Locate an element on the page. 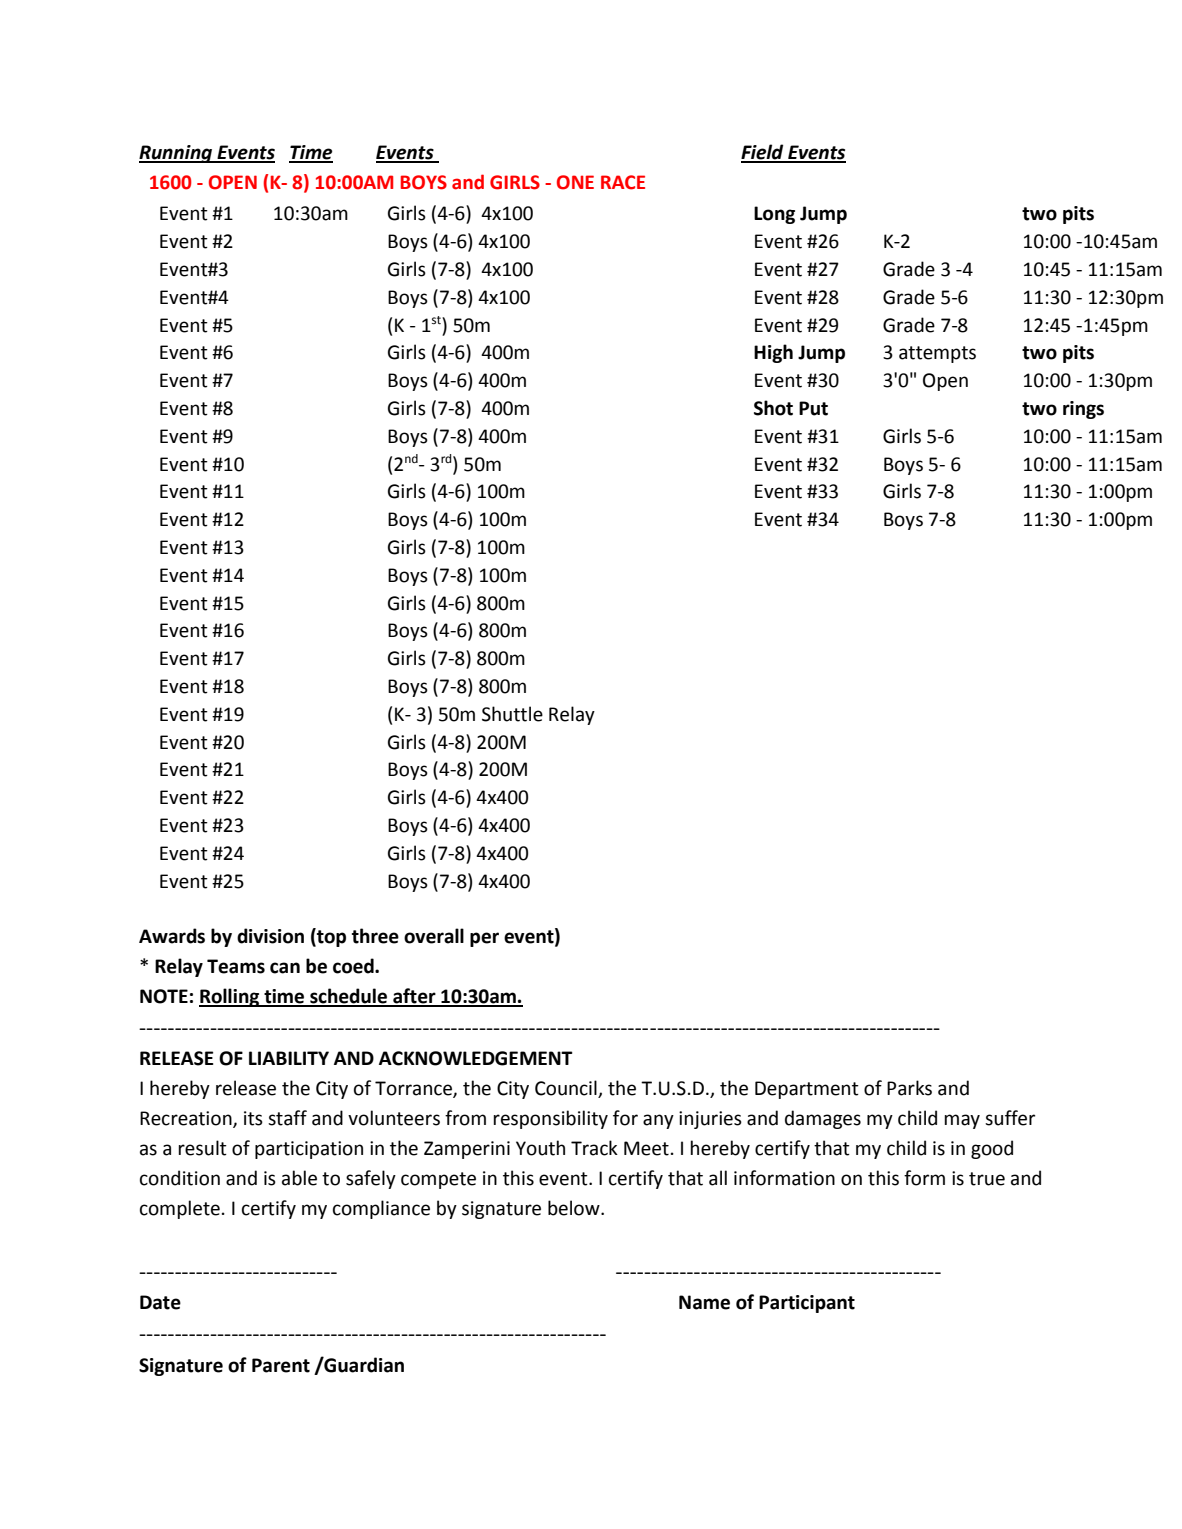 The image size is (1182, 1529). rings is located at coordinates (1083, 410).
